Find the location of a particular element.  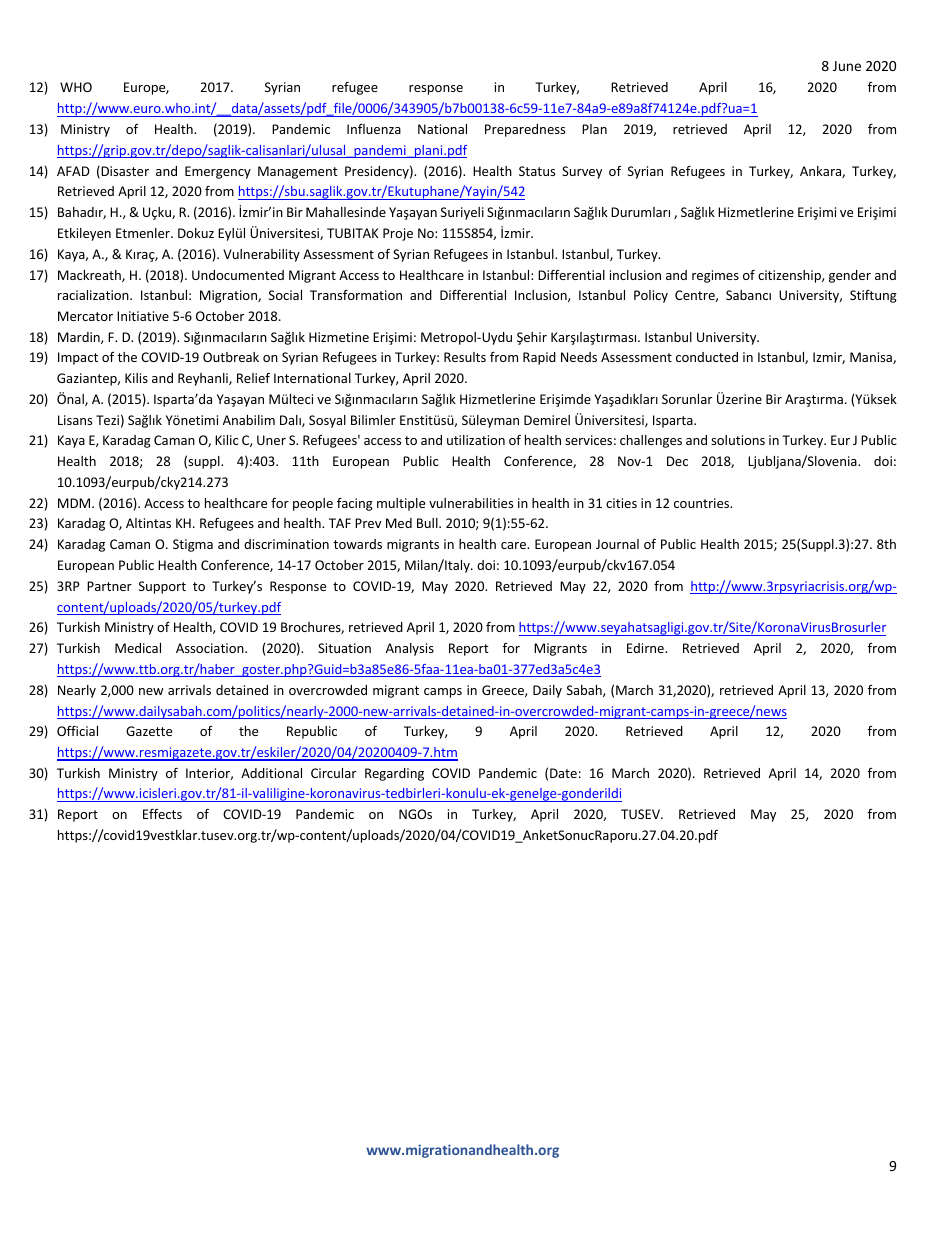

Date is located at coordinates (563, 773).
